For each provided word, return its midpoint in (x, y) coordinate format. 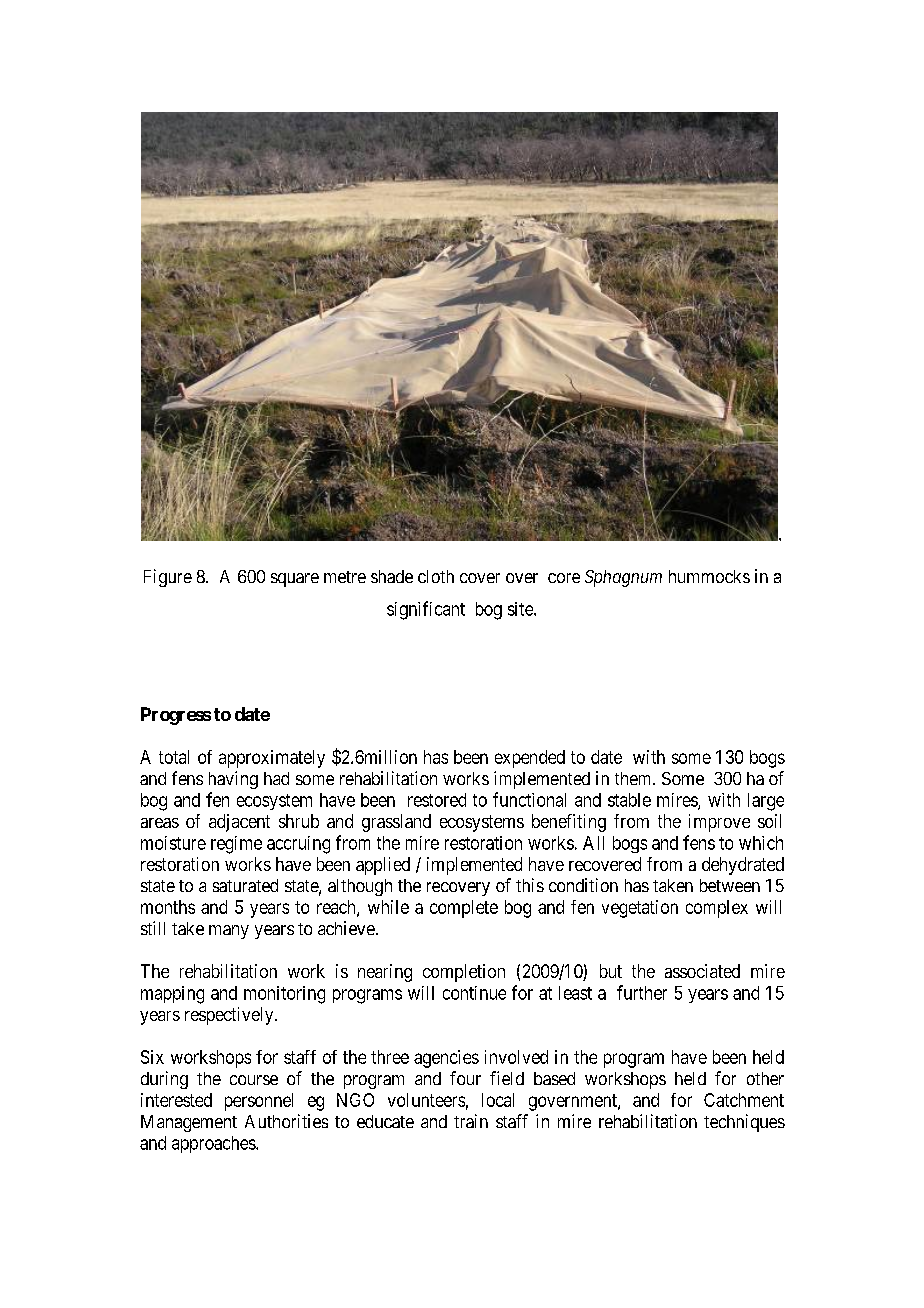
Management (189, 1123)
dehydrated (743, 866)
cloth (436, 576)
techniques (744, 1123)
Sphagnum (623, 578)
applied (383, 866)
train (471, 1121)
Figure (168, 578)
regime (236, 845)
